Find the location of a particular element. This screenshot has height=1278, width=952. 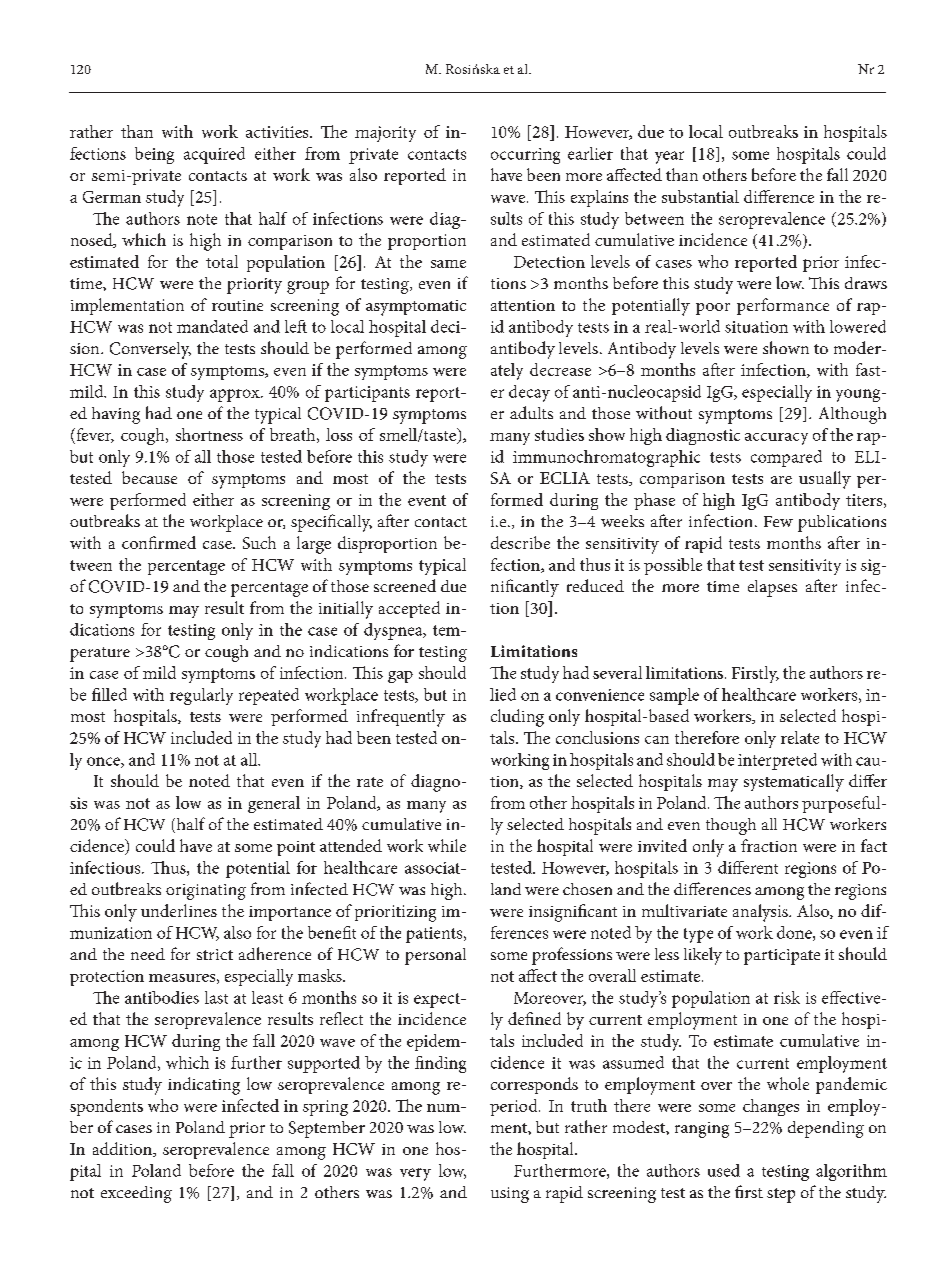

studies is located at coordinates (559, 434).
